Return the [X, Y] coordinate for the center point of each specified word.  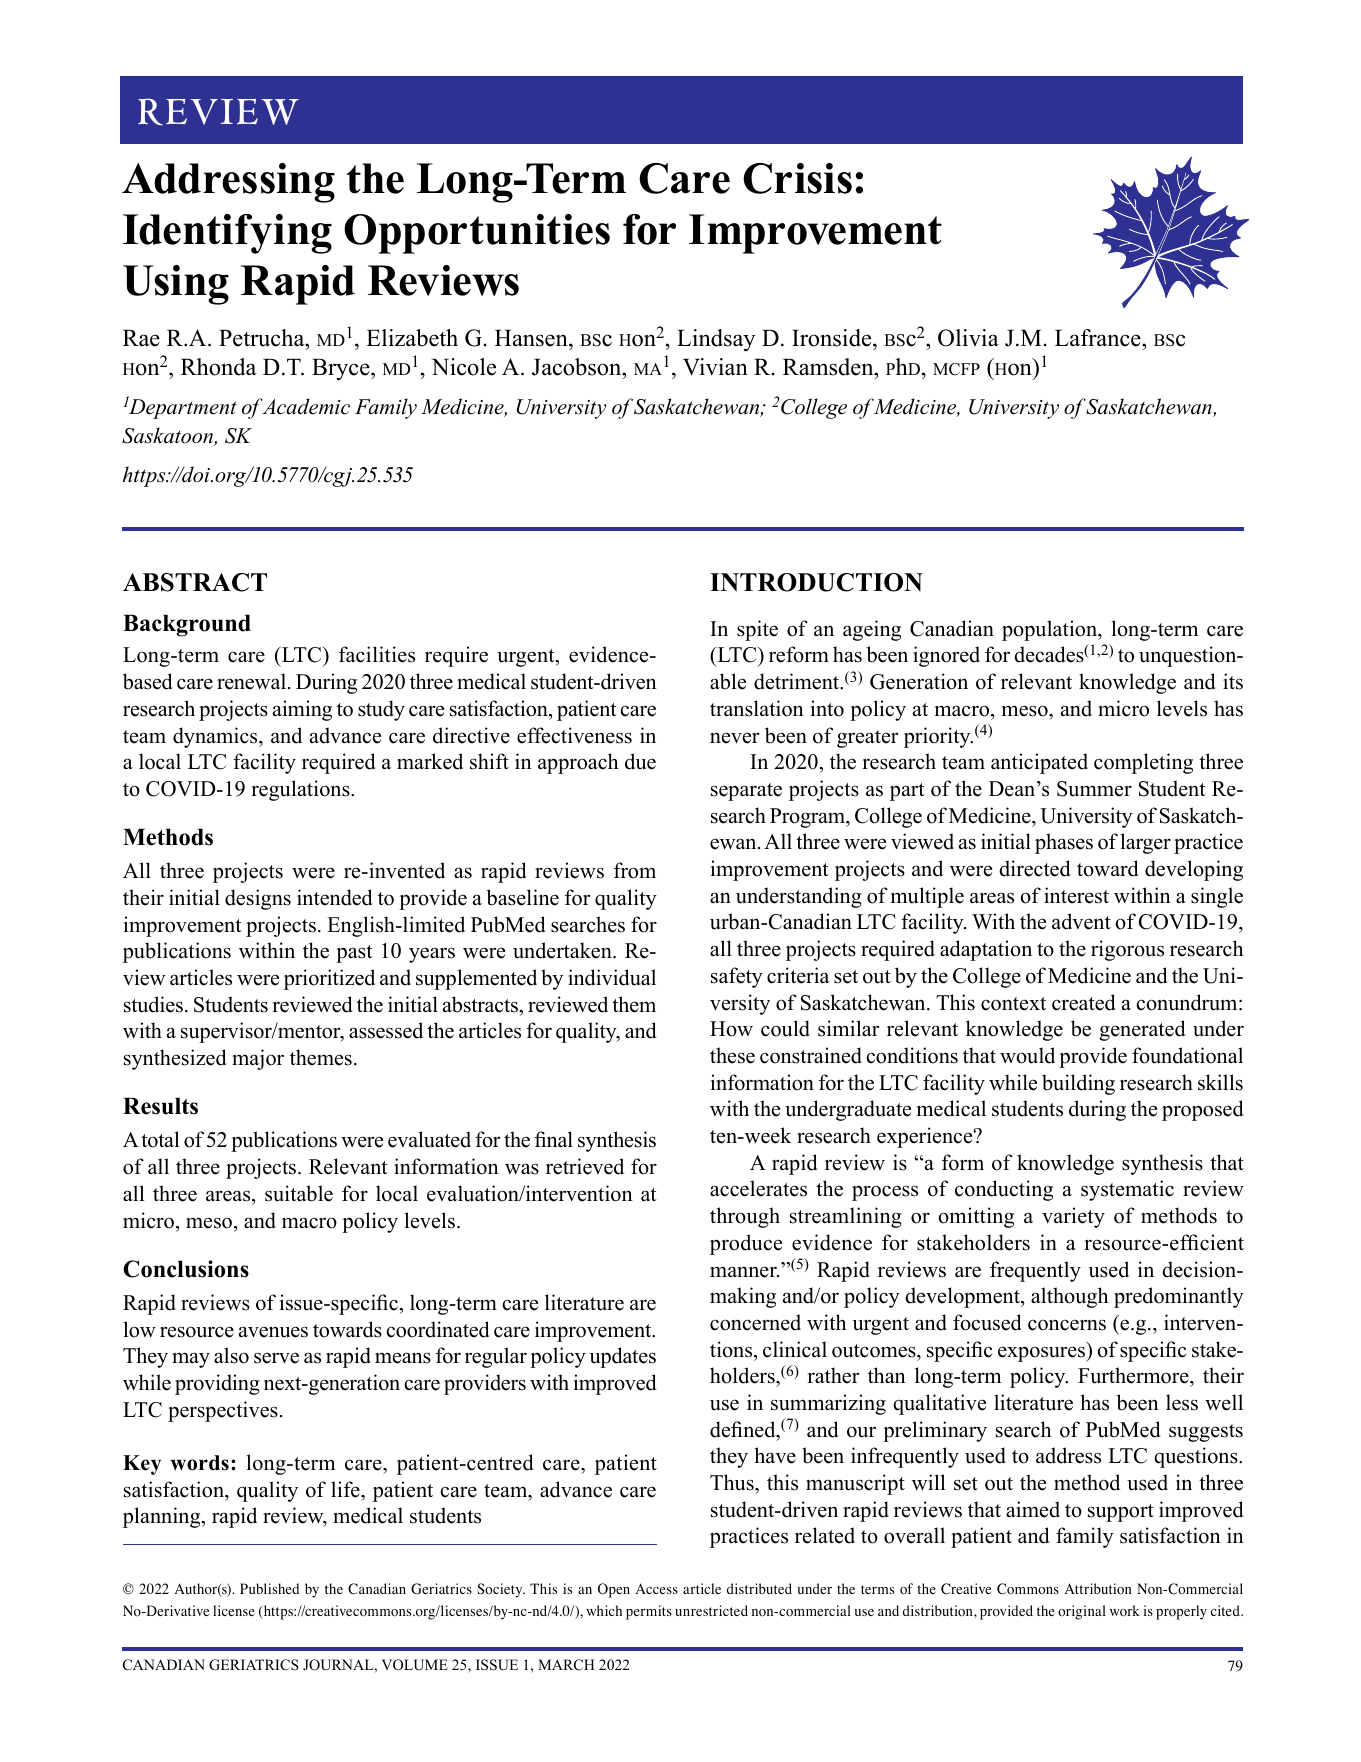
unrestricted [711, 1610]
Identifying [227, 234]
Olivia [968, 338]
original [1082, 1612]
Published [269, 1588]
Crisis [797, 178]
